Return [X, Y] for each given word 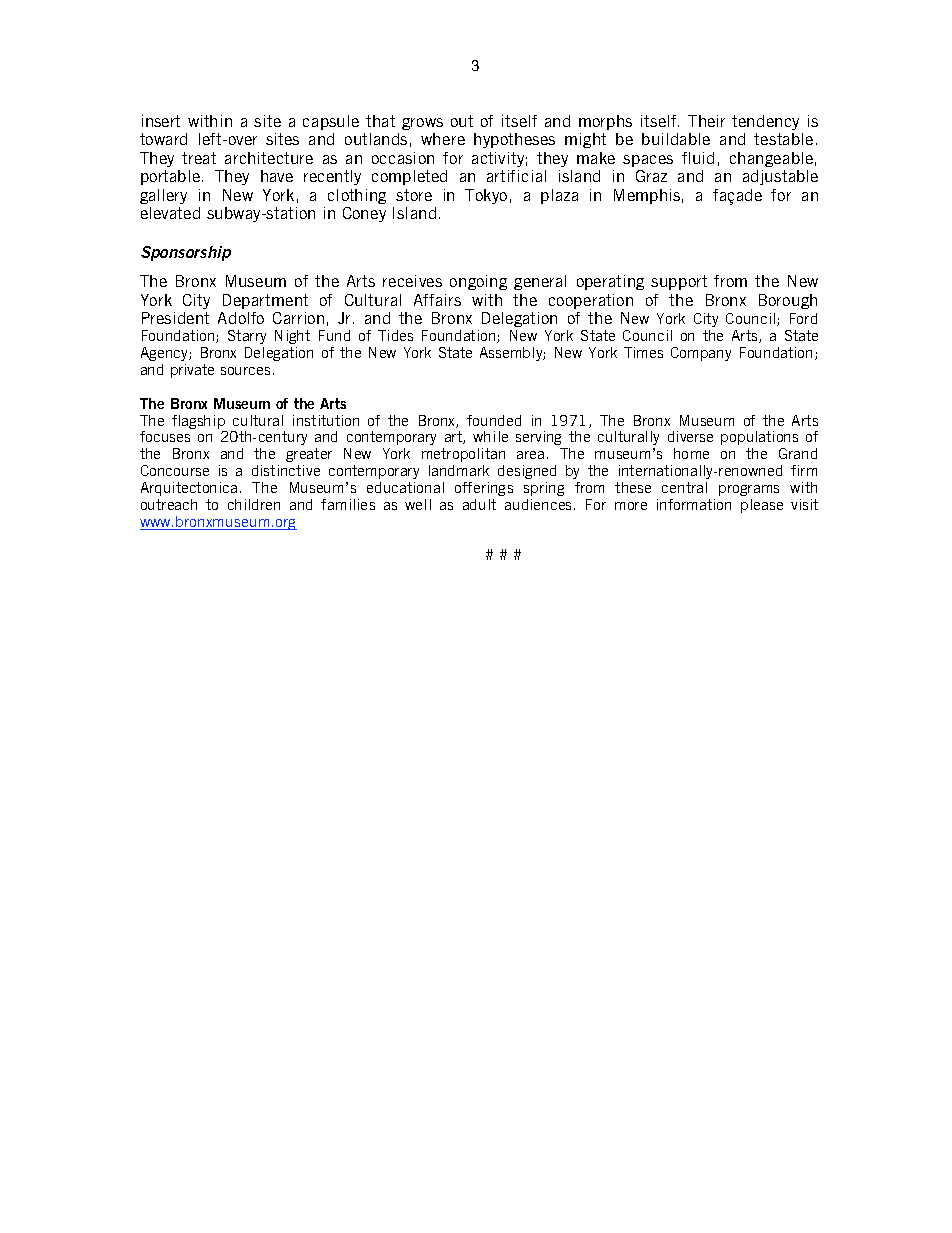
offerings [484, 489]
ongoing [478, 282]
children [254, 504]
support [679, 282]
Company [701, 354]
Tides [395, 335]
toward [163, 139]
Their [706, 121]
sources [245, 371]
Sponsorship [186, 253]
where [443, 139]
